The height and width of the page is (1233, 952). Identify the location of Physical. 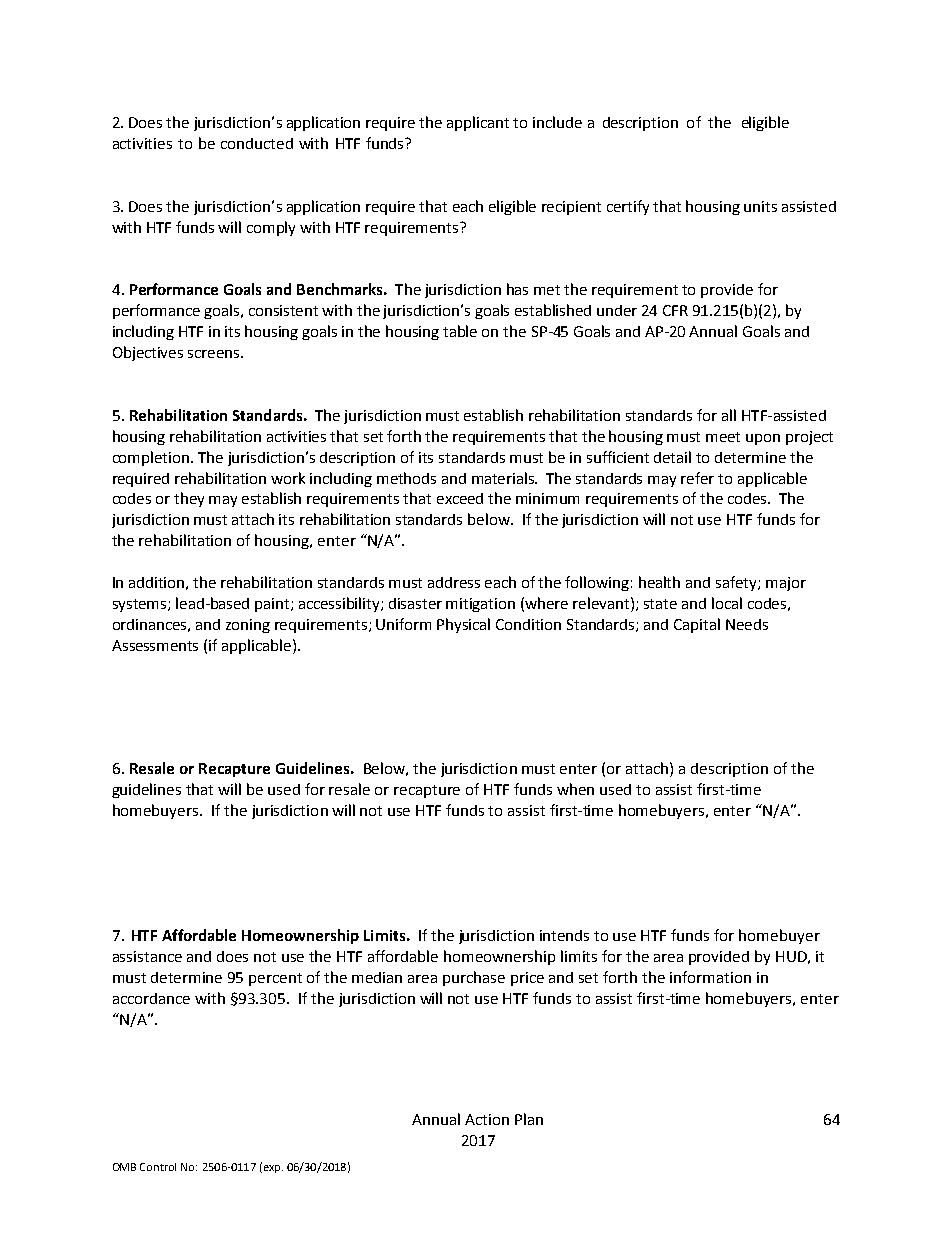
(463, 625).
